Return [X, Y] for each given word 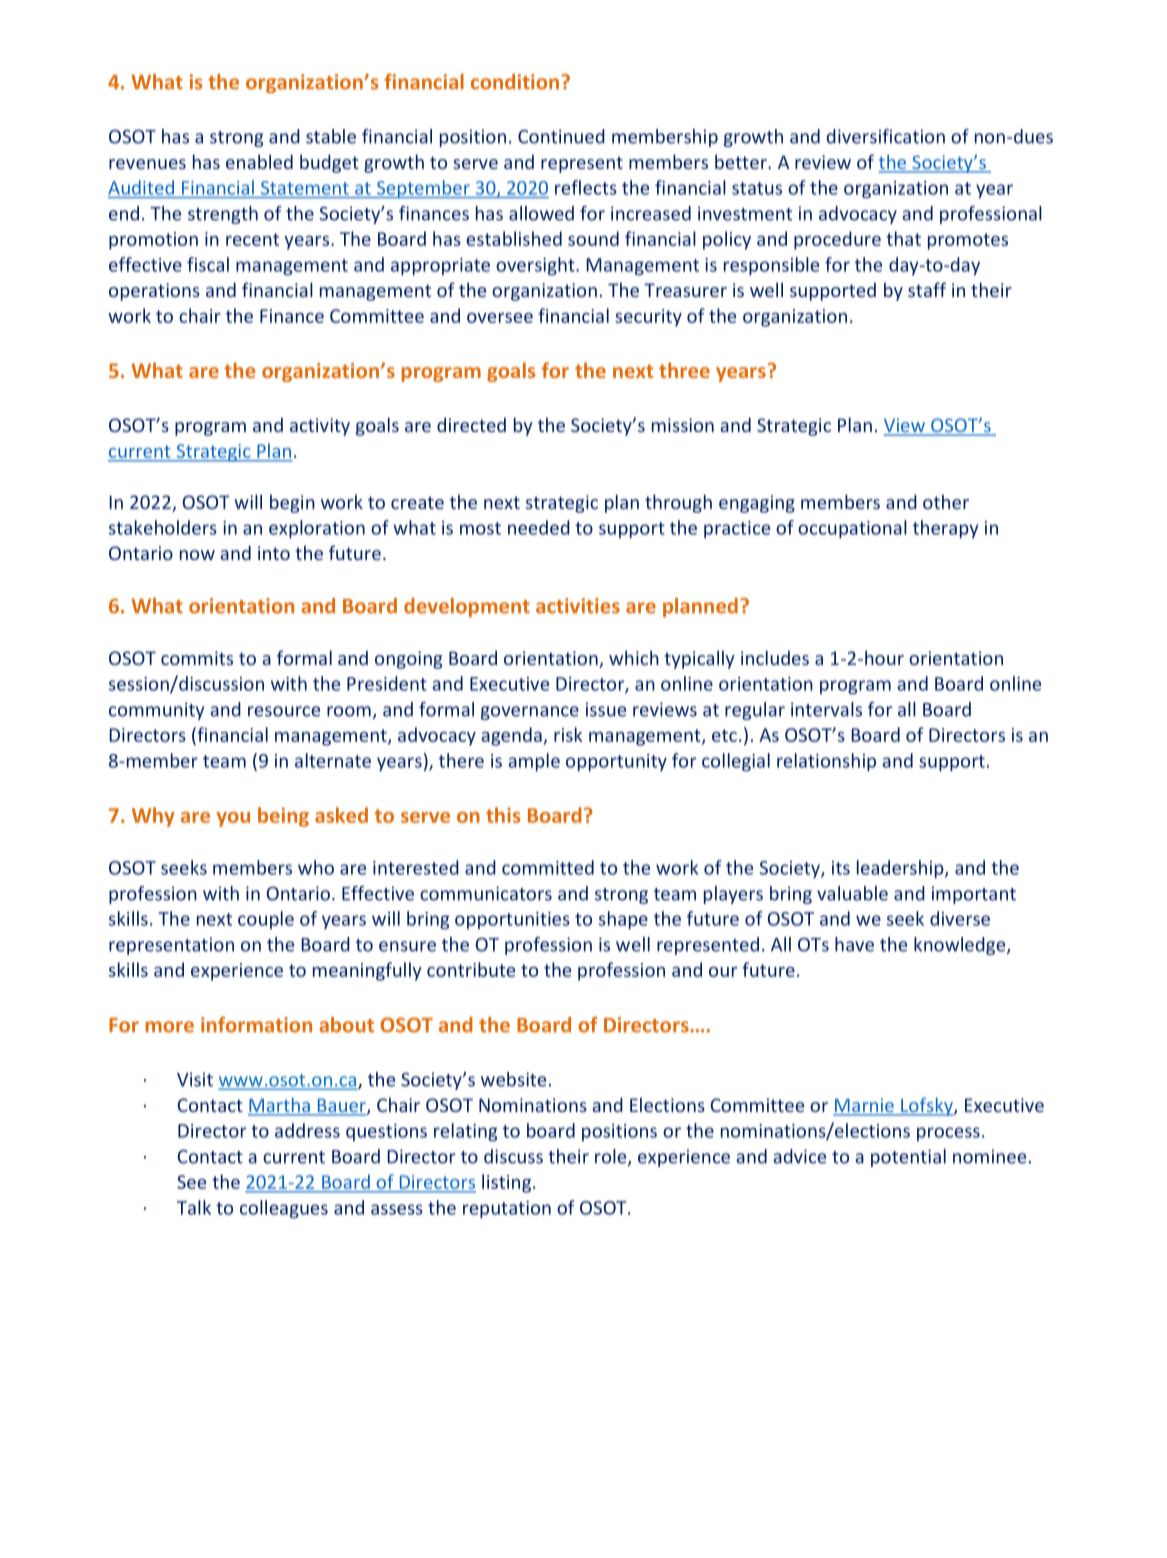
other [946, 501]
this [503, 815]
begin [292, 503]
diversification [885, 136]
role [612, 1157]
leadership [901, 869]
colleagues [284, 1209]
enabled [259, 161]
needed [539, 527]
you [233, 819]
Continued [561, 136]
